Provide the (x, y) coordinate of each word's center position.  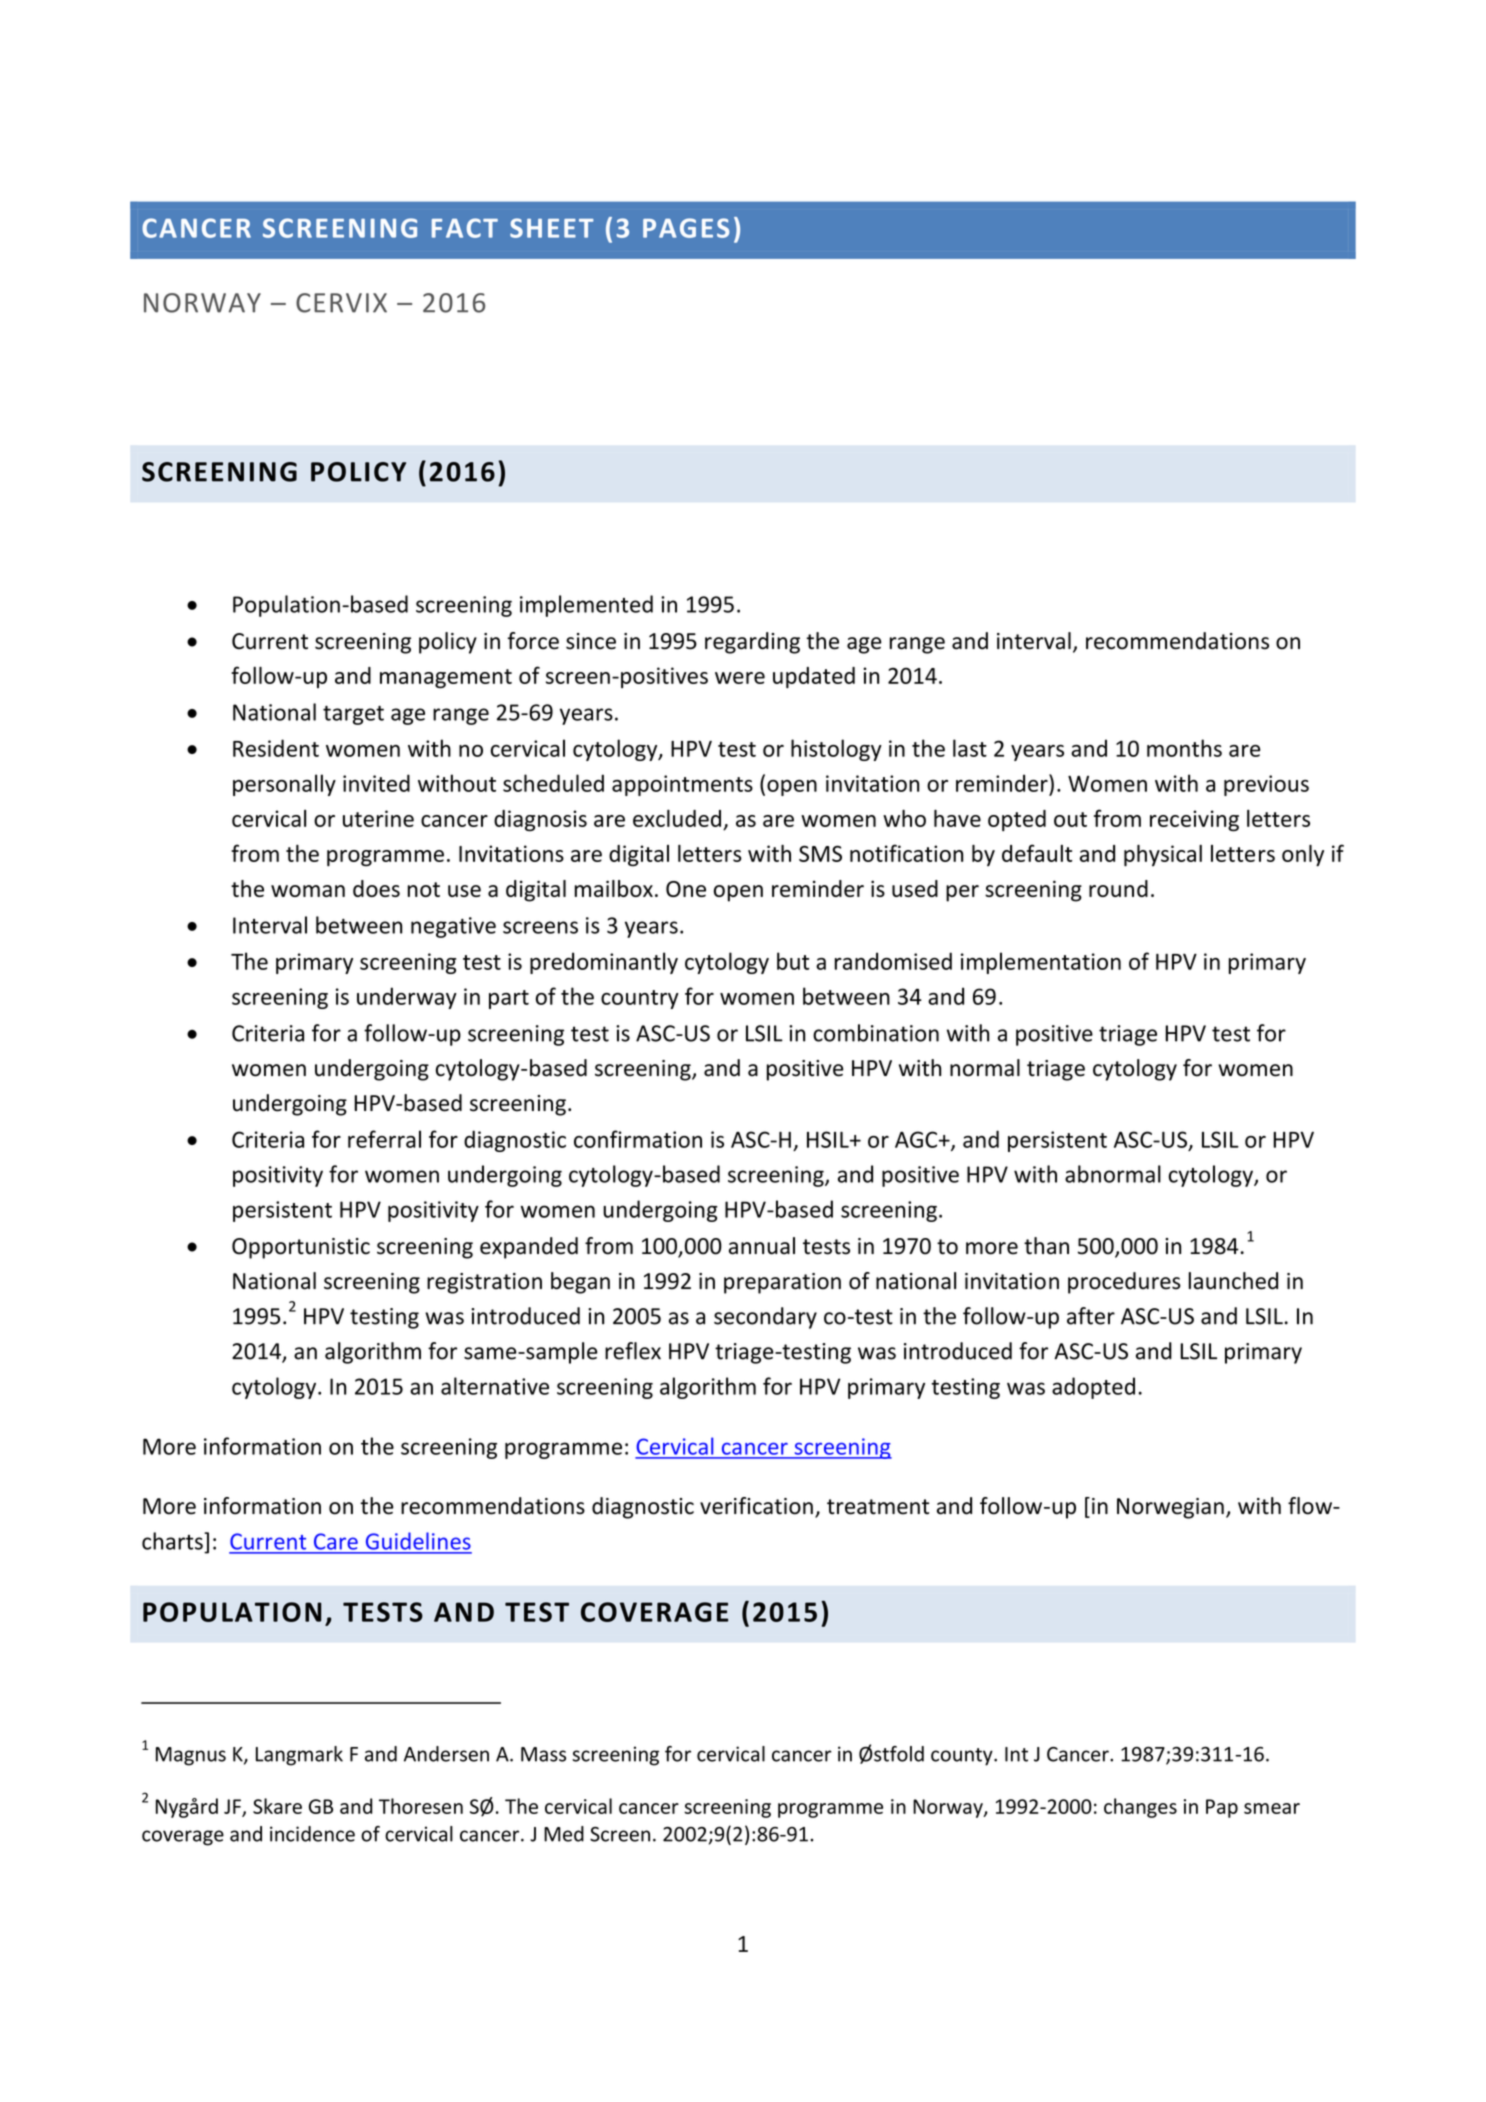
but (793, 961)
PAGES (686, 228)
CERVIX (341, 303)
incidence (312, 1834)
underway (407, 998)
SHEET (552, 228)
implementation (1041, 963)
